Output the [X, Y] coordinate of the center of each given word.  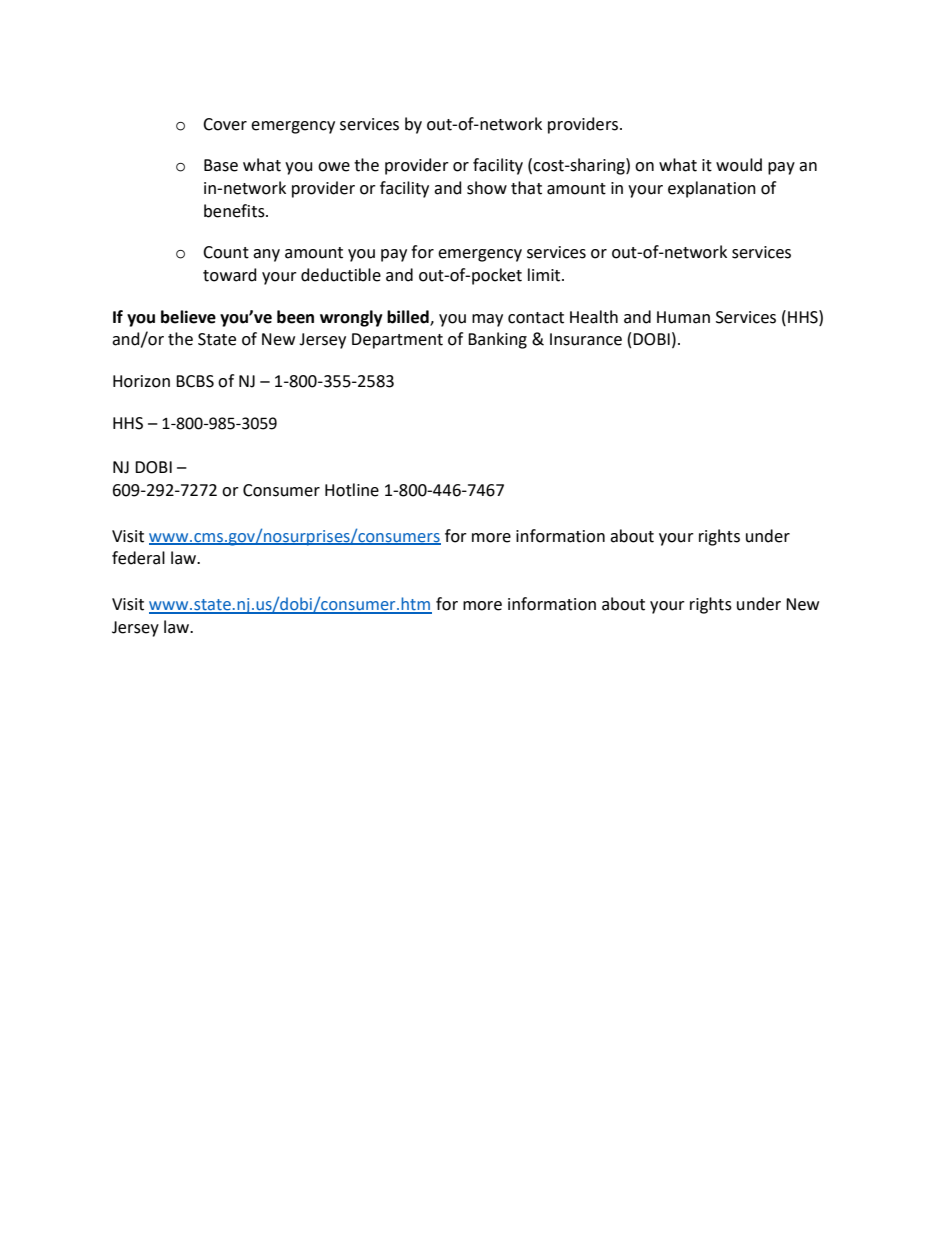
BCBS [195, 381]
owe [334, 167]
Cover [225, 124]
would [739, 165]
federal [138, 558]
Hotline [352, 490]
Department [397, 341]
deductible [341, 275]
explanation [712, 189]
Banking [497, 340]
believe [188, 317]
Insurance [586, 339]
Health [594, 317]
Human [683, 317]
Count [226, 252]
